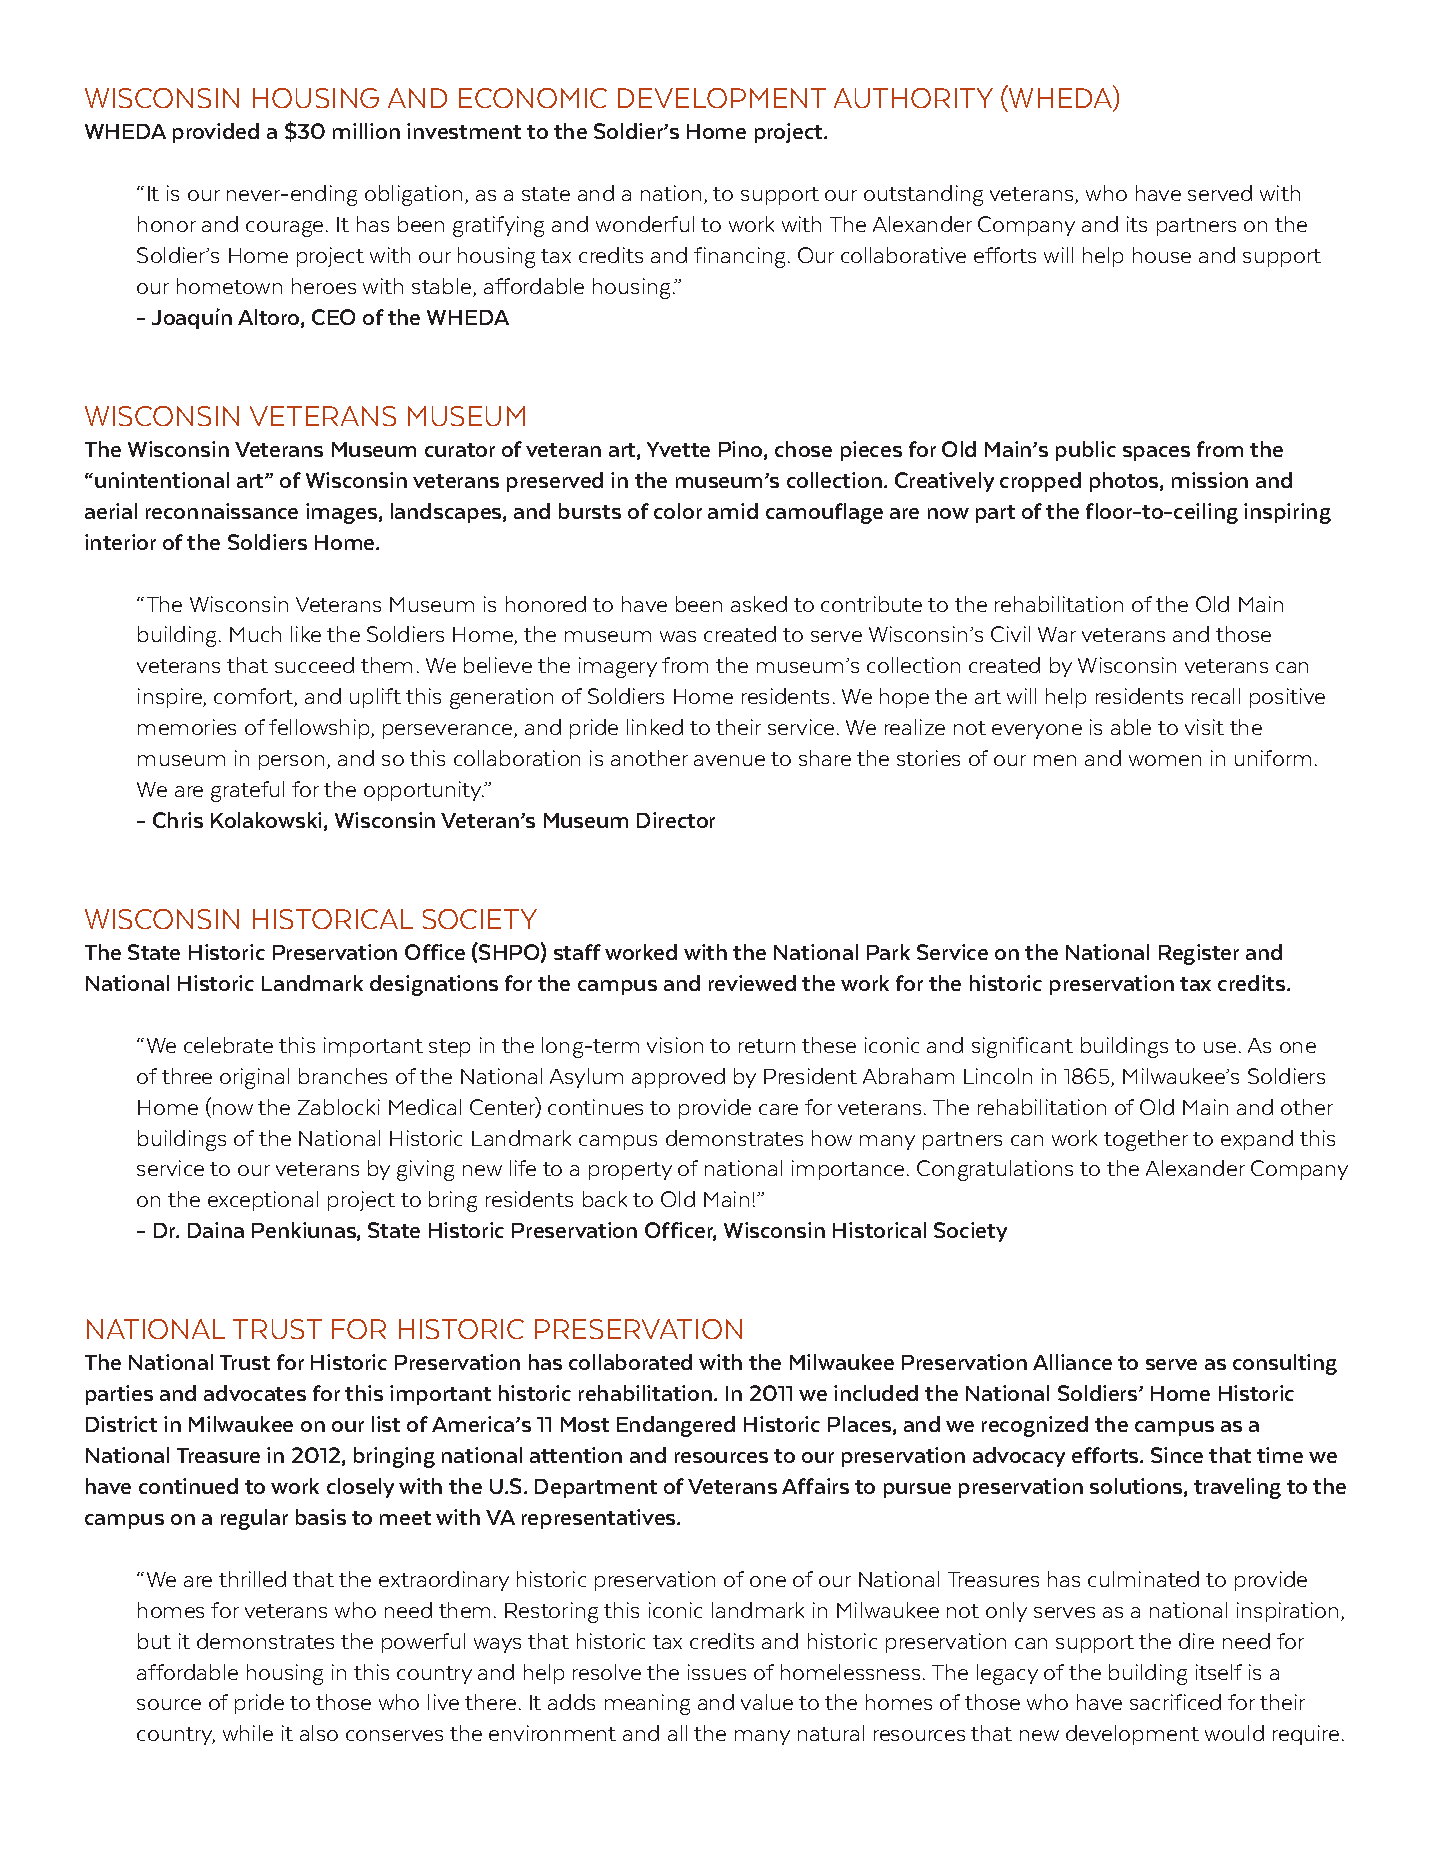 The height and width of the document is (1855, 1433). I want to click on wonderful, so click(645, 224).
